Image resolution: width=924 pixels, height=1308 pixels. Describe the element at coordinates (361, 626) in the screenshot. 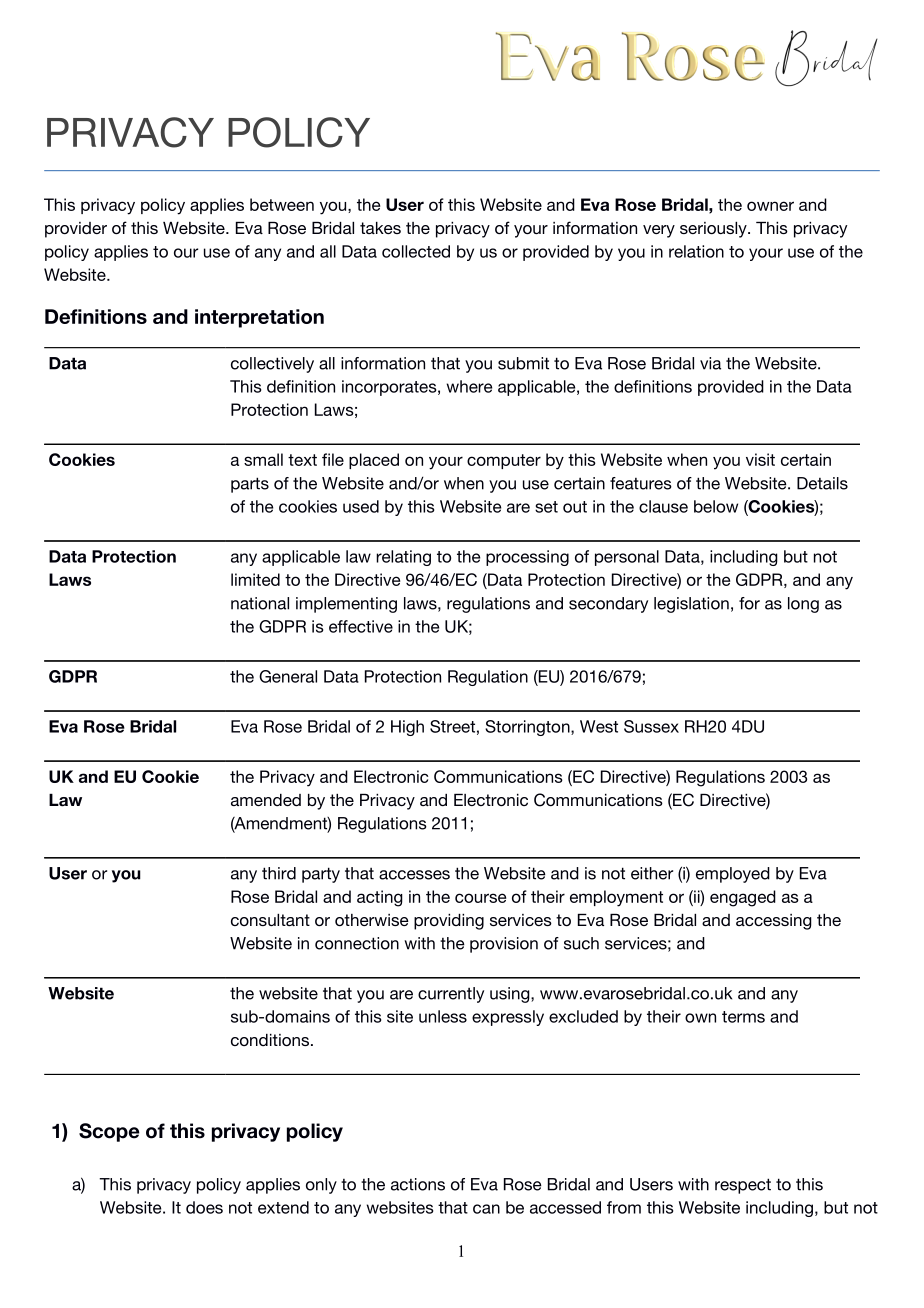

I see `effective` at that location.
